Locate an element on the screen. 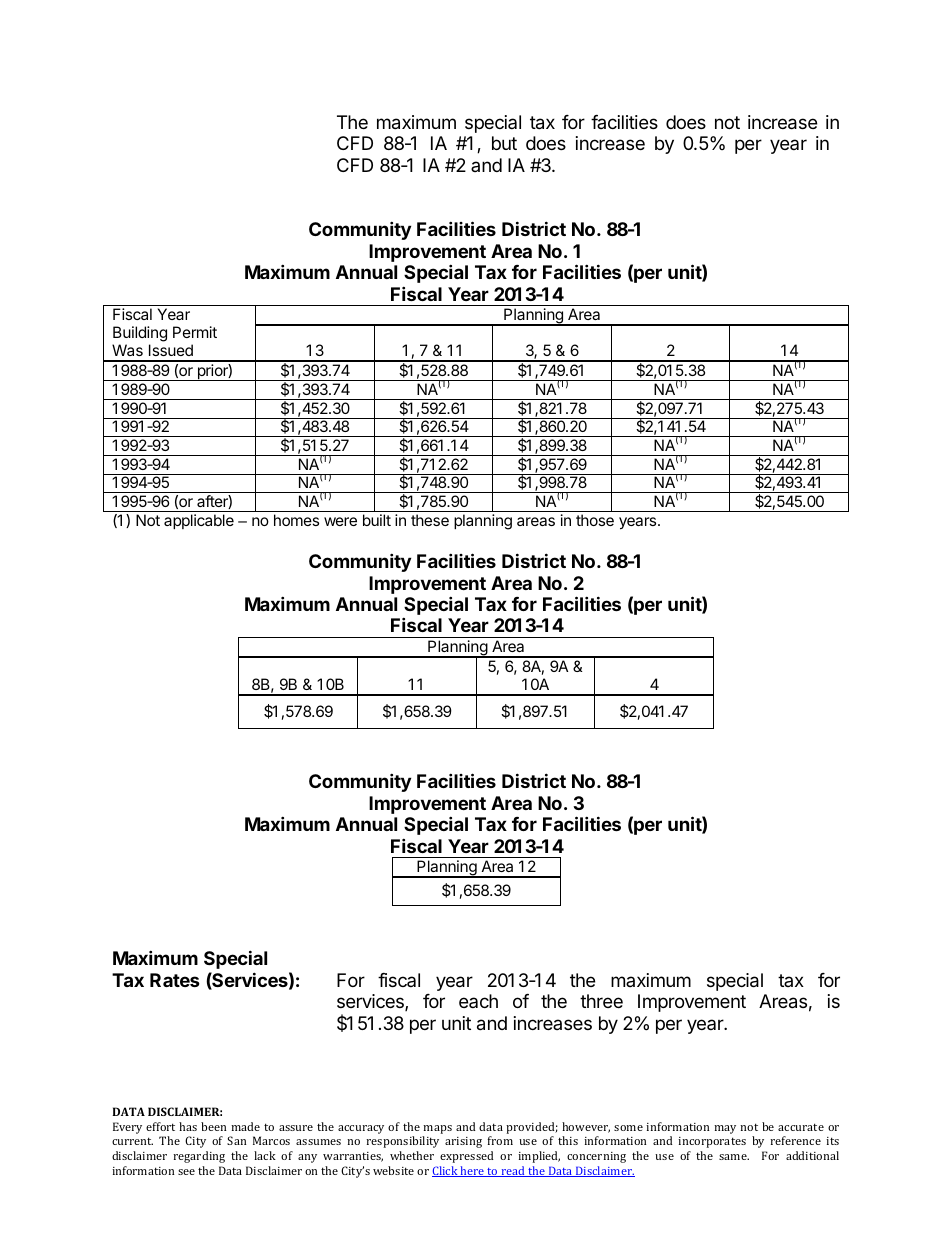  been is located at coordinates (214, 1126).
